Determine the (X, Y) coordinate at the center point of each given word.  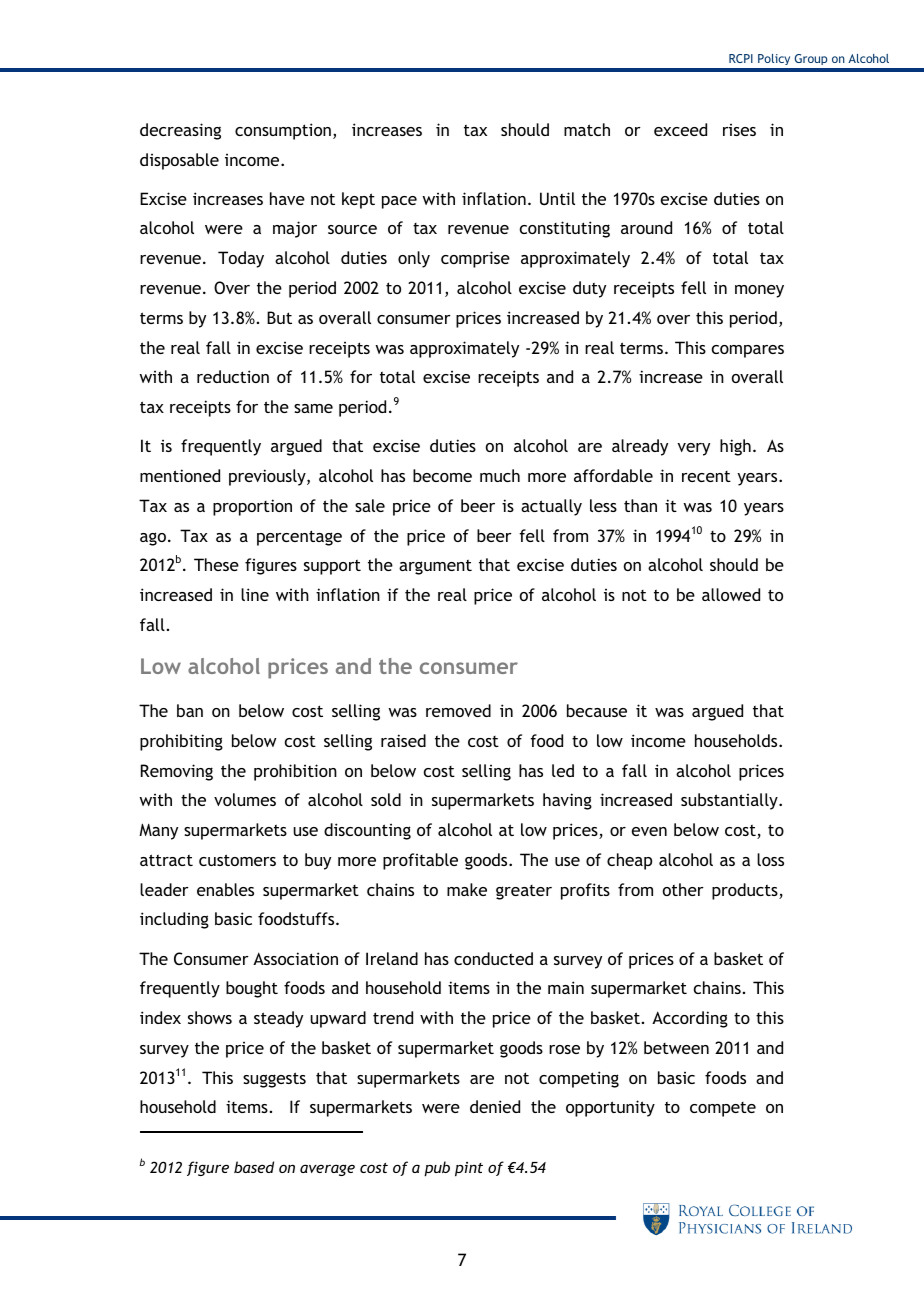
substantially (730, 801)
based (254, 1167)
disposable (179, 161)
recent (706, 476)
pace (399, 202)
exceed (680, 129)
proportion (252, 507)
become (442, 475)
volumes (245, 799)
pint (469, 1169)
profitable (420, 861)
